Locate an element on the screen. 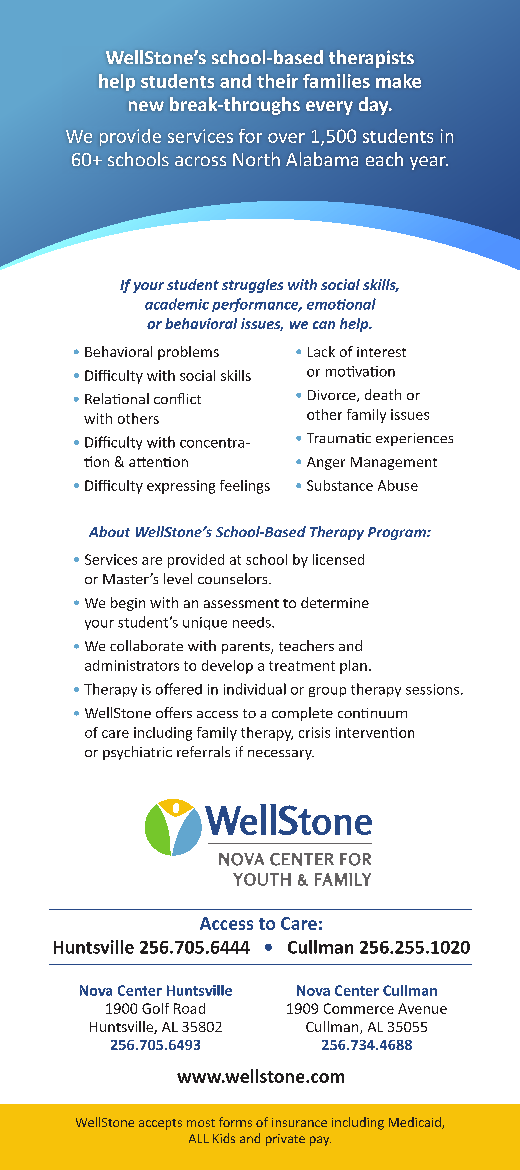  needs is located at coordinates (253, 622).
